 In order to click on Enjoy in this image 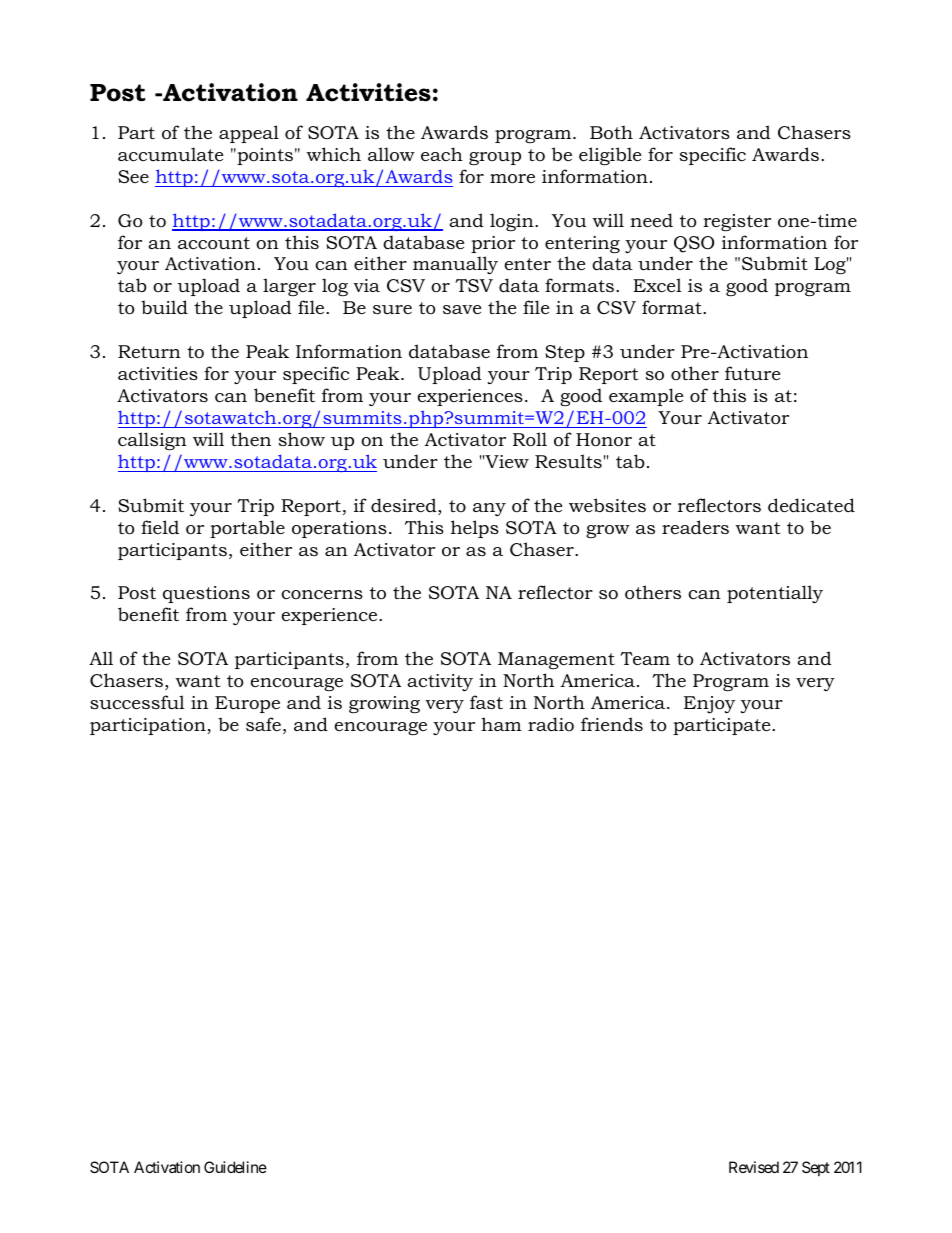, I will do `click(709, 705)`.
